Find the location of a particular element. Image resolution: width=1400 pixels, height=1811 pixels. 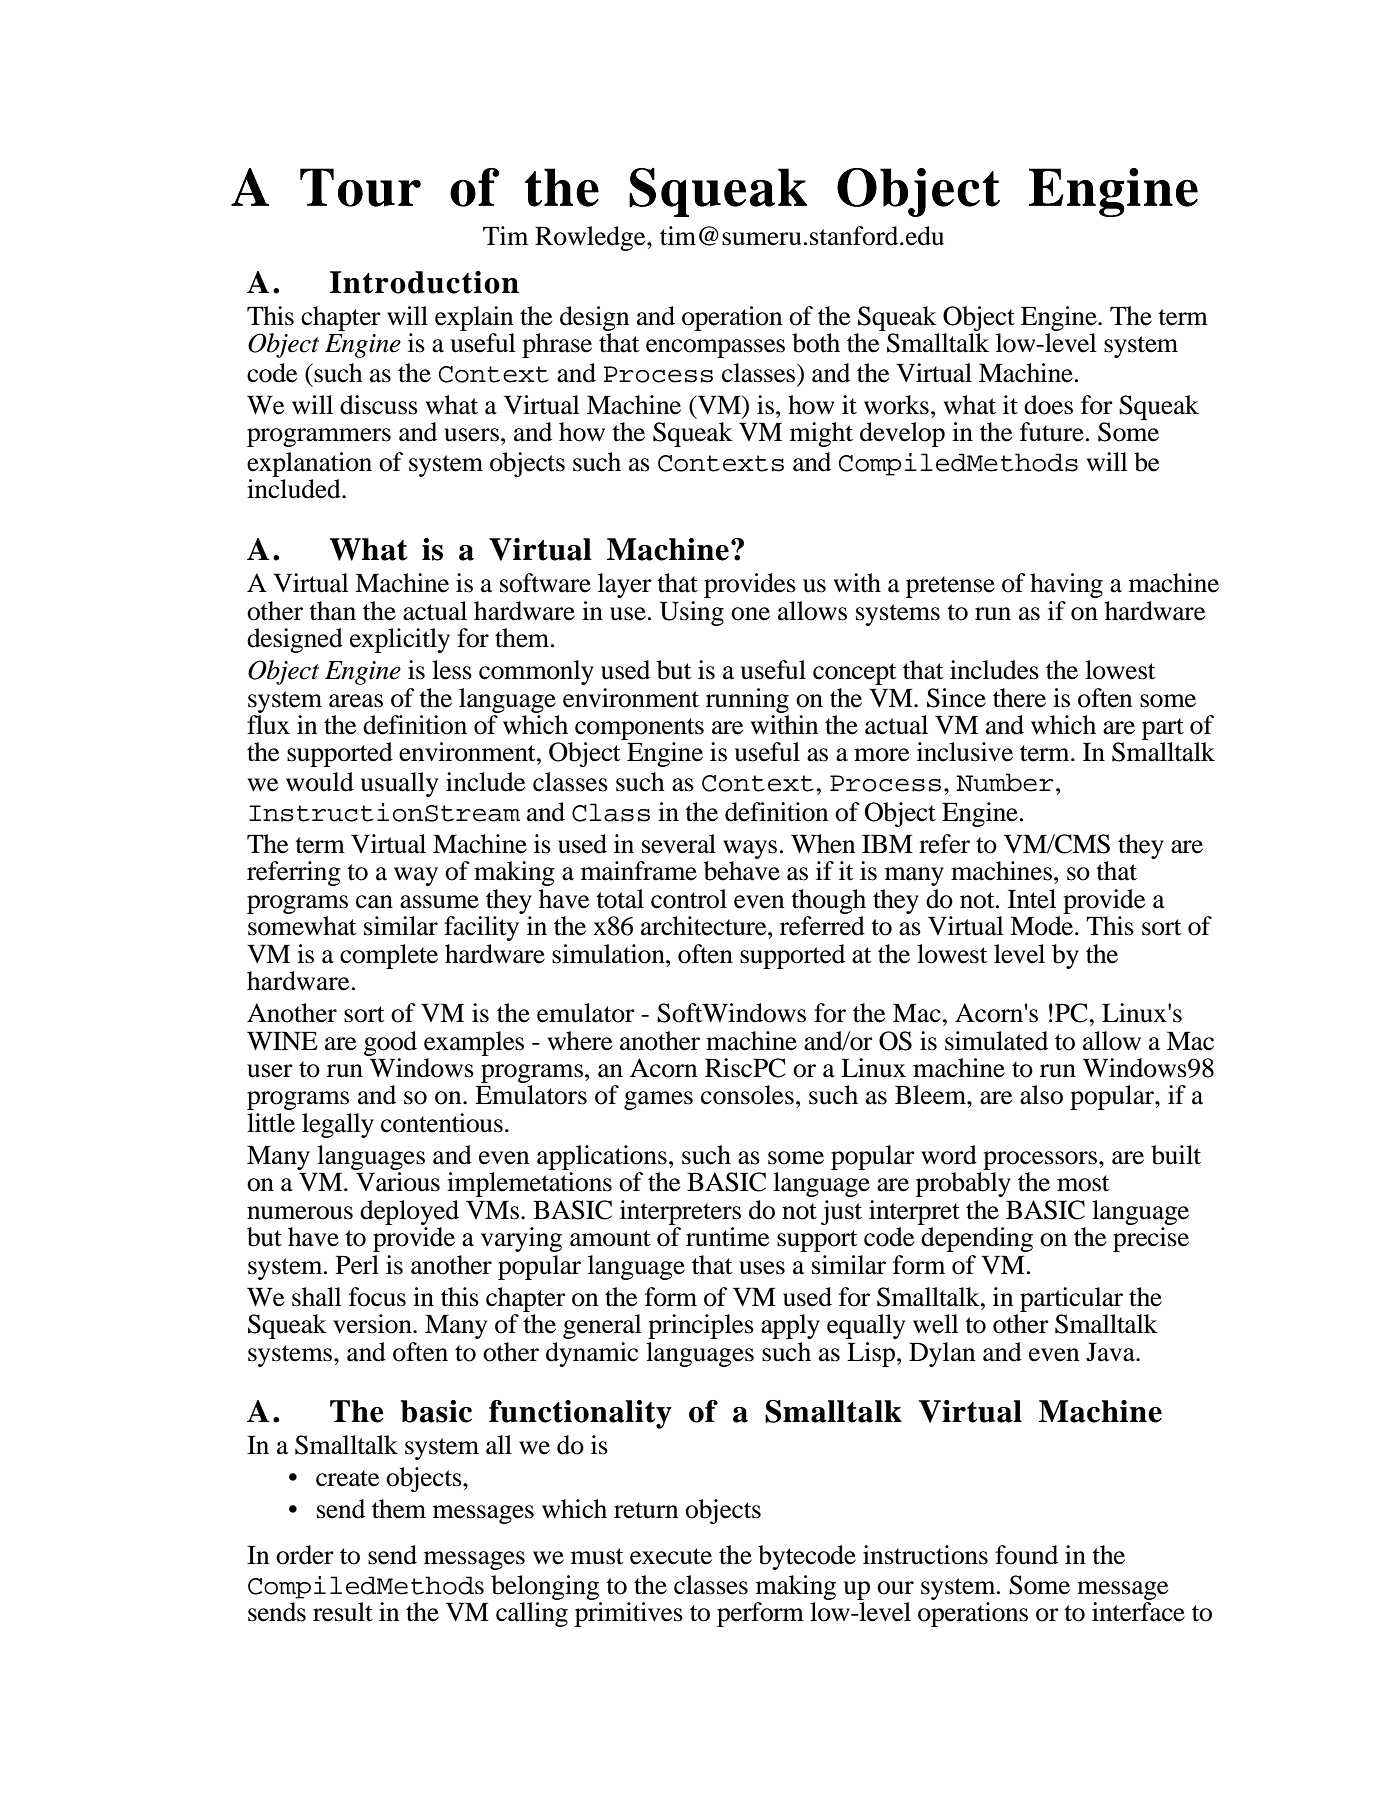

Intel is located at coordinates (1032, 899).
